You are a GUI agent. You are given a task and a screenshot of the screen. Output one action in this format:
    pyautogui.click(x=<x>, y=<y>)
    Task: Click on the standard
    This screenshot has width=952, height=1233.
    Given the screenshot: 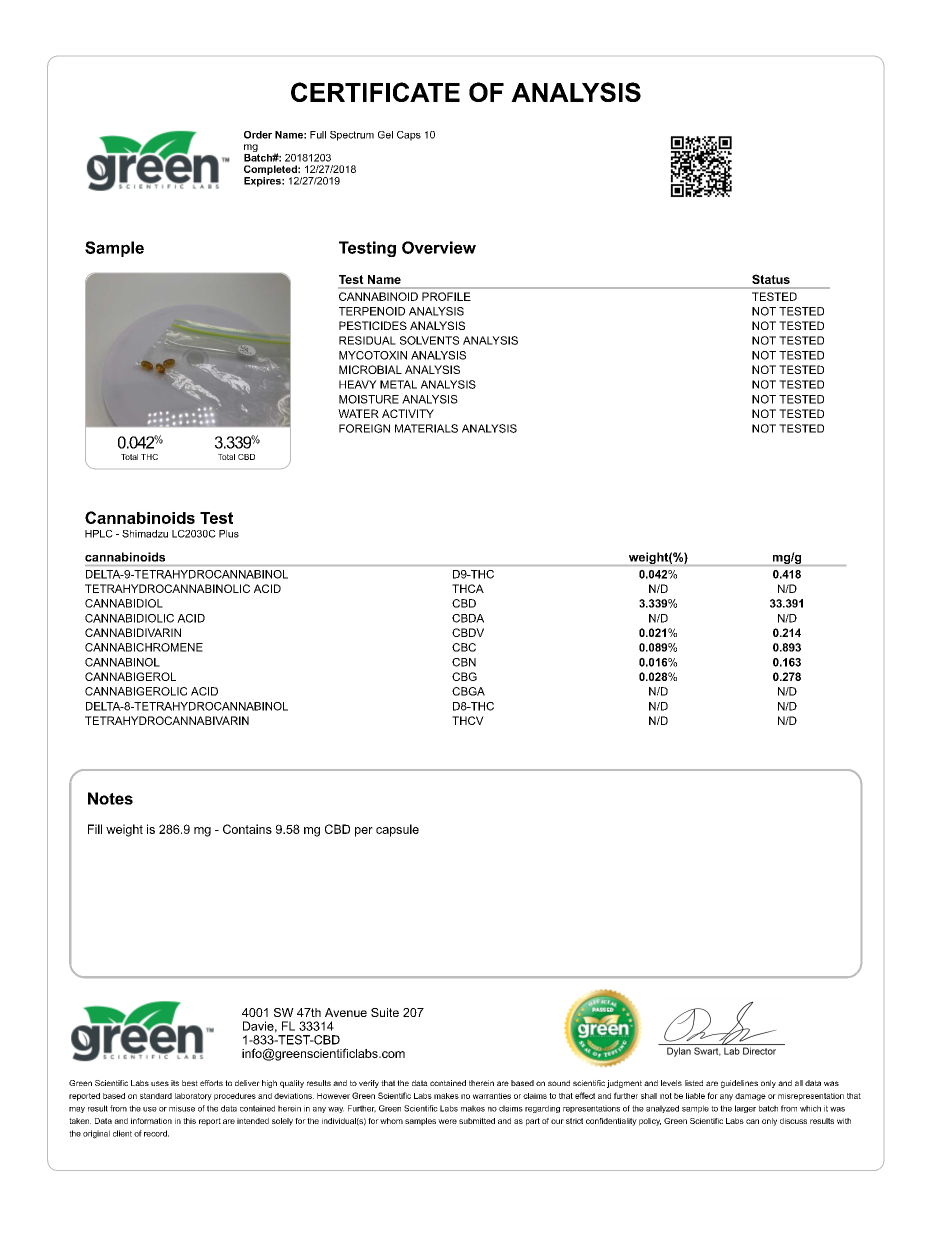 What is the action you would take?
    pyautogui.click(x=156, y=1096)
